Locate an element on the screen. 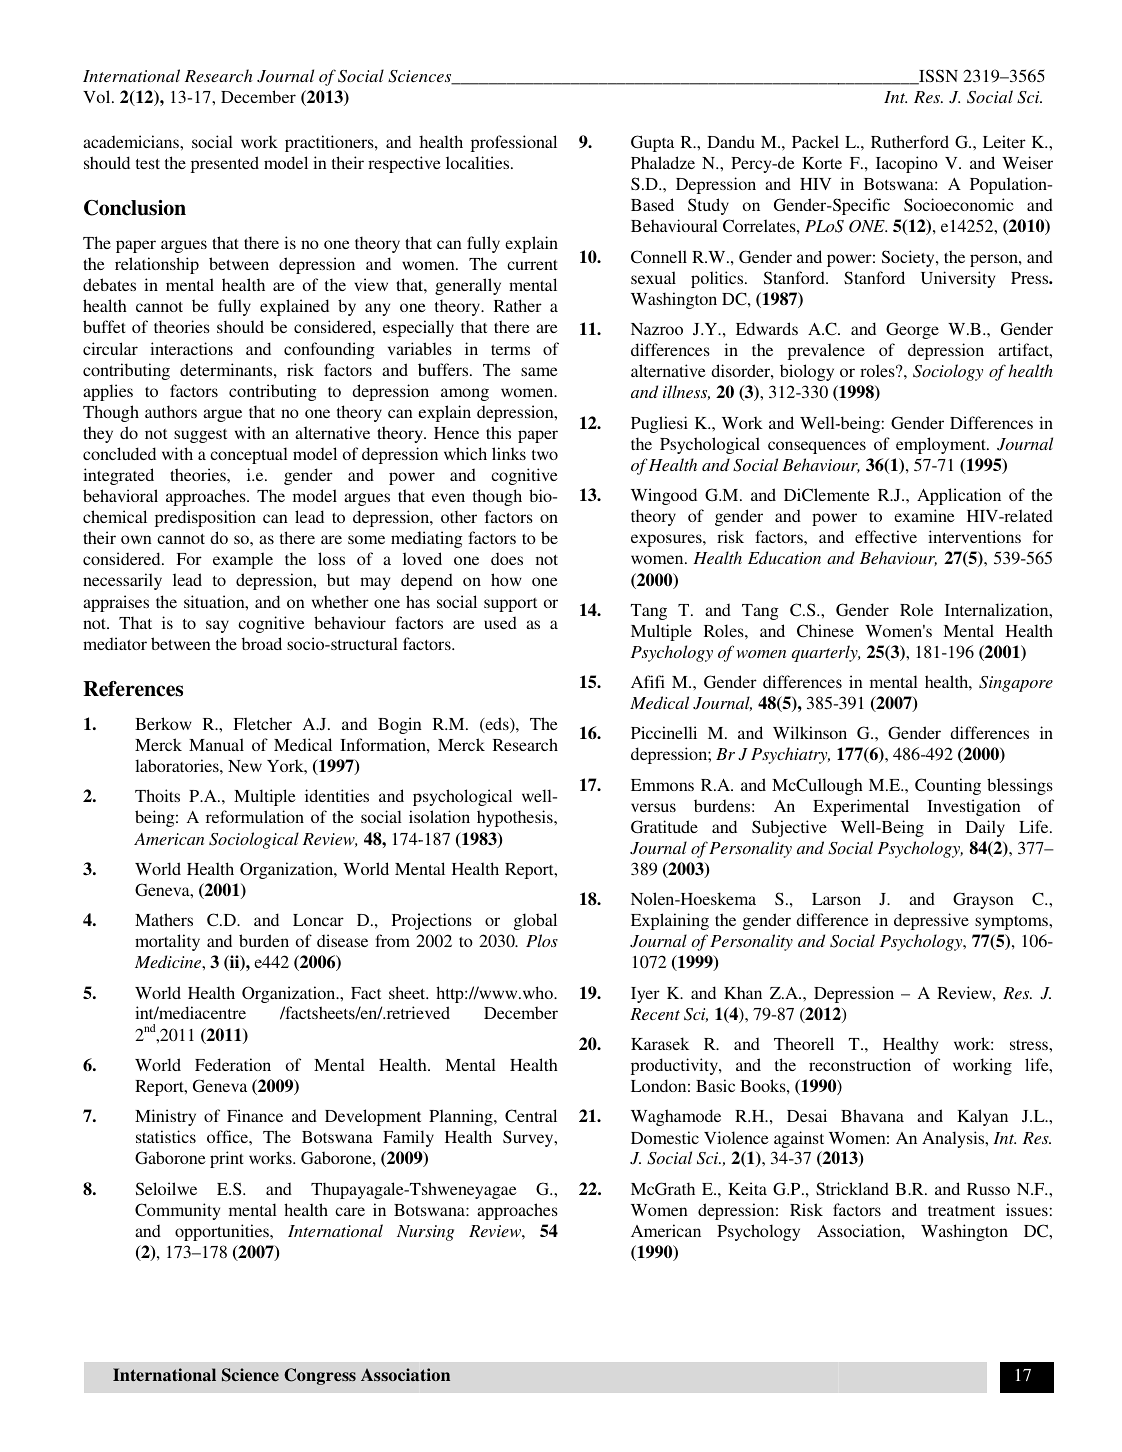 The image size is (1122, 1452). Iyer is located at coordinates (645, 995).
